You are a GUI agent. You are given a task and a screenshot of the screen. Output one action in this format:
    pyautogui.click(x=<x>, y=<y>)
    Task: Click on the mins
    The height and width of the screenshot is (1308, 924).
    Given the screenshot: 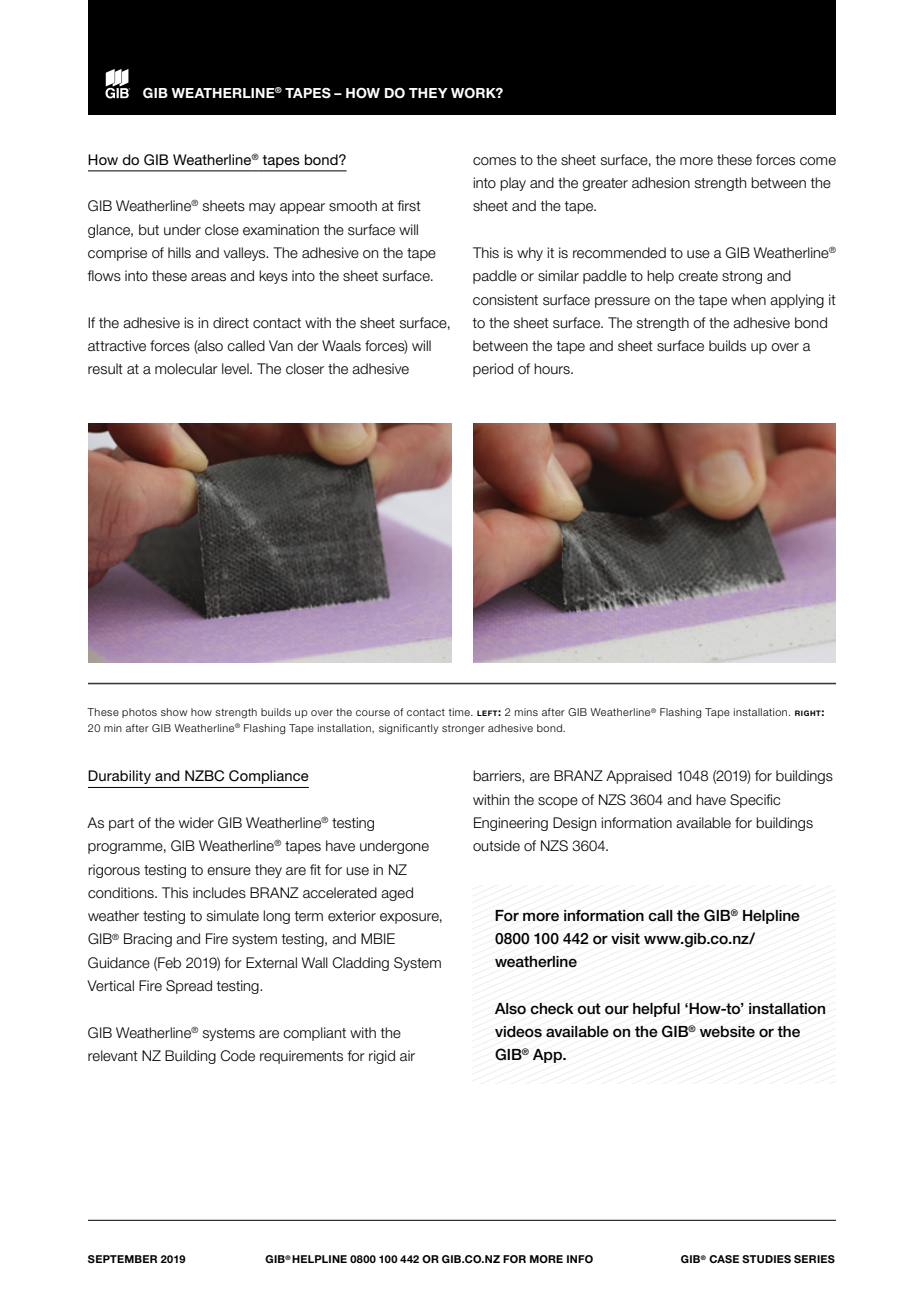 What is the action you would take?
    pyautogui.click(x=526, y=712)
